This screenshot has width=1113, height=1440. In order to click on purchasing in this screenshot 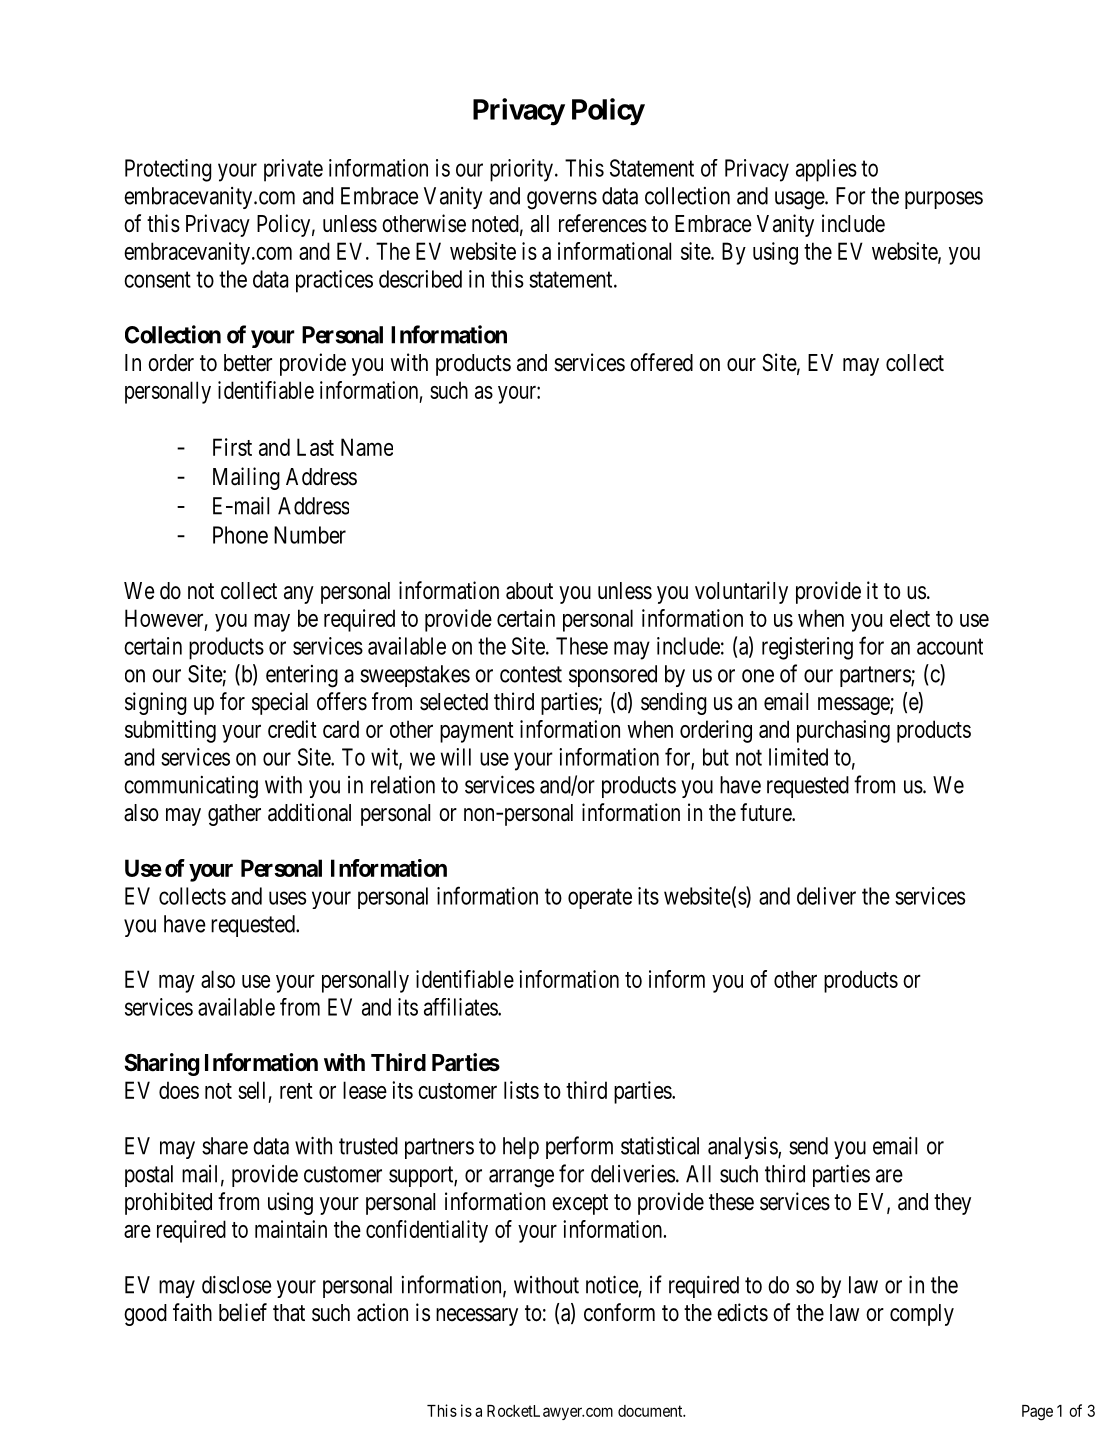, I will do `click(843, 731)`.
